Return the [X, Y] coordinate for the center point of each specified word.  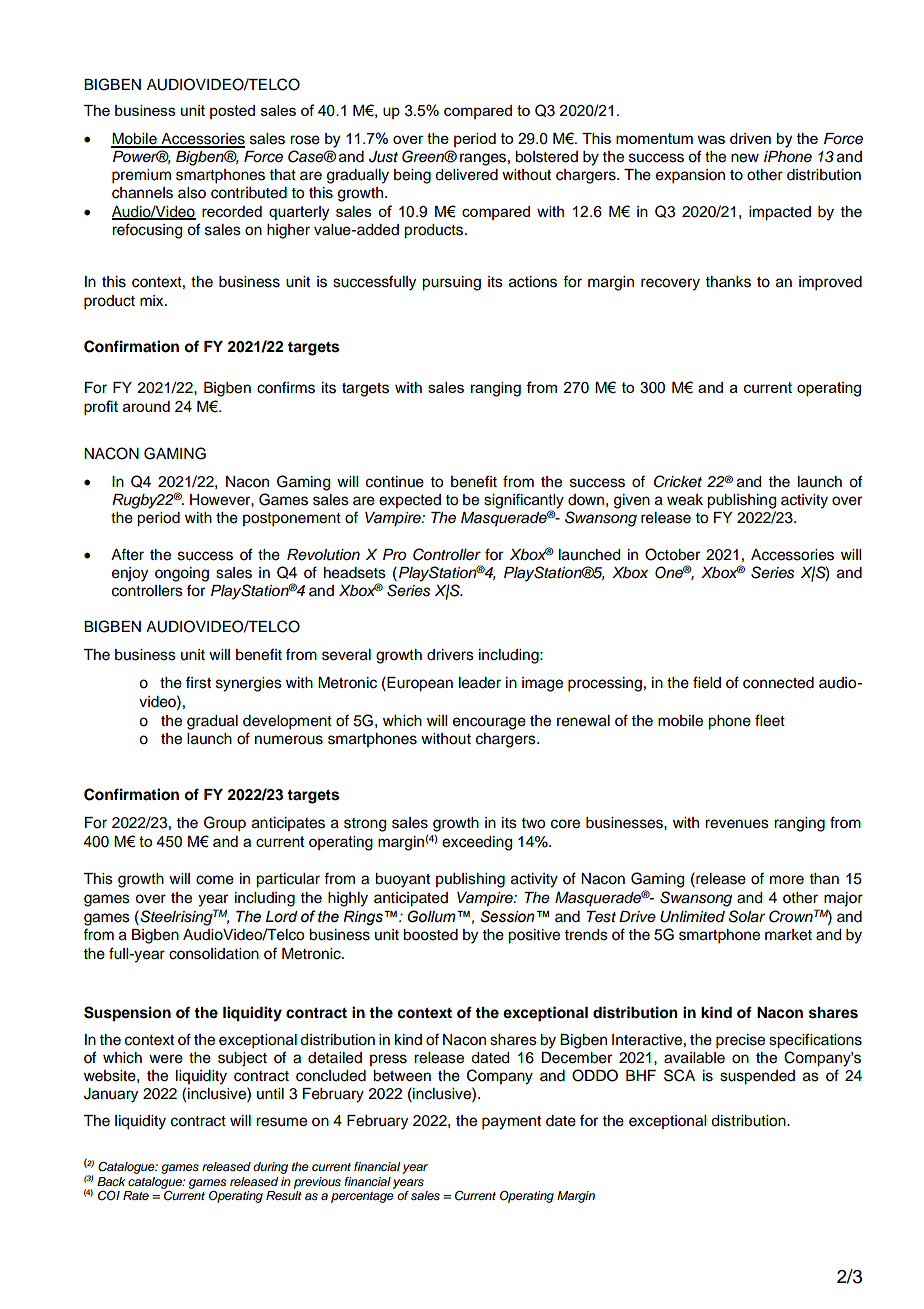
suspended [757, 1077]
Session [507, 916]
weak [685, 500]
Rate [136, 1195]
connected [778, 683]
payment [511, 1123]
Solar [746, 916]
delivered [466, 175]
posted [232, 112]
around [146, 406]
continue [395, 482]
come [215, 880]
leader [480, 683]
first [198, 682]
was [711, 139]
